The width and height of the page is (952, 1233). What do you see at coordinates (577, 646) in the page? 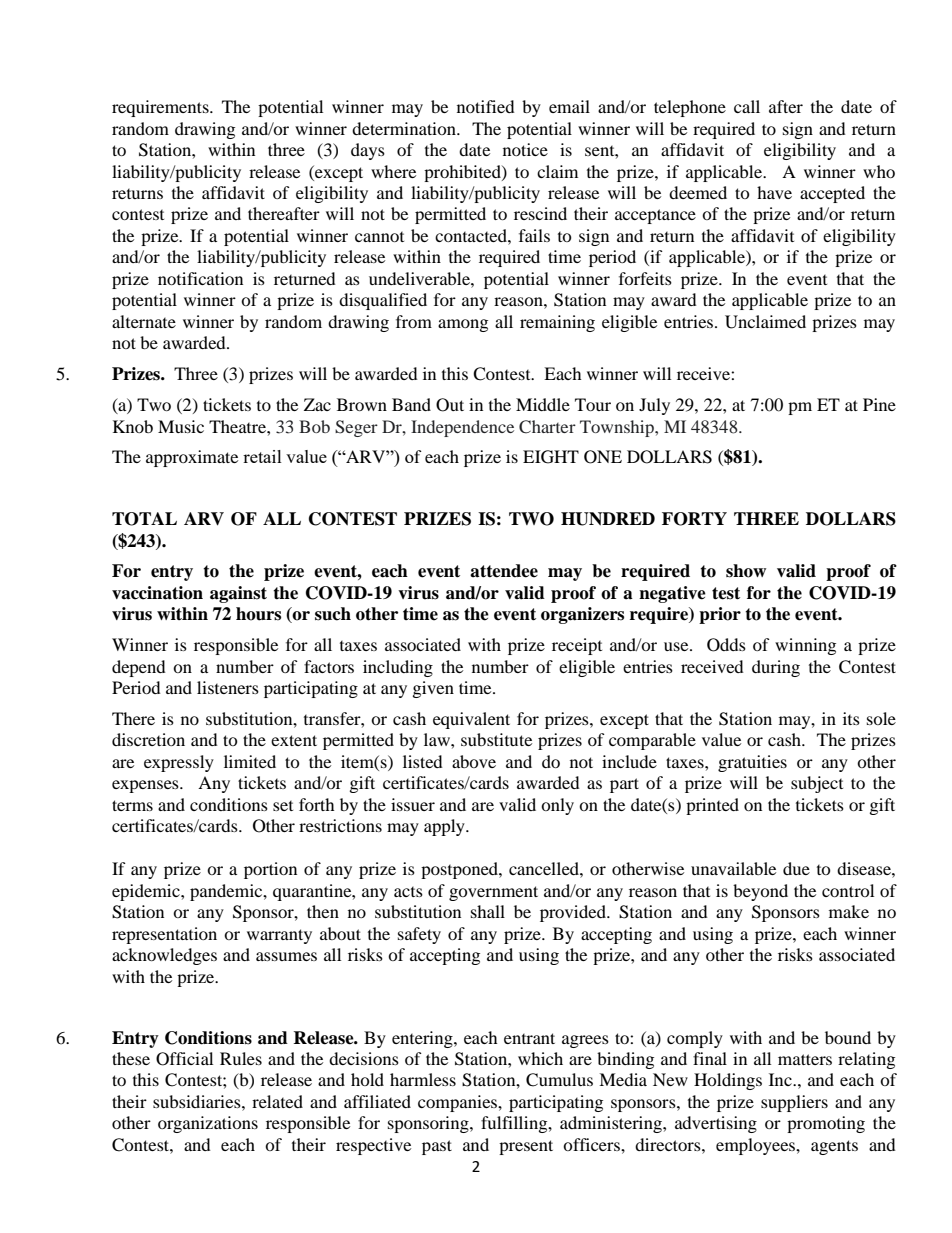
I see `receipt` at bounding box center [577, 646].
